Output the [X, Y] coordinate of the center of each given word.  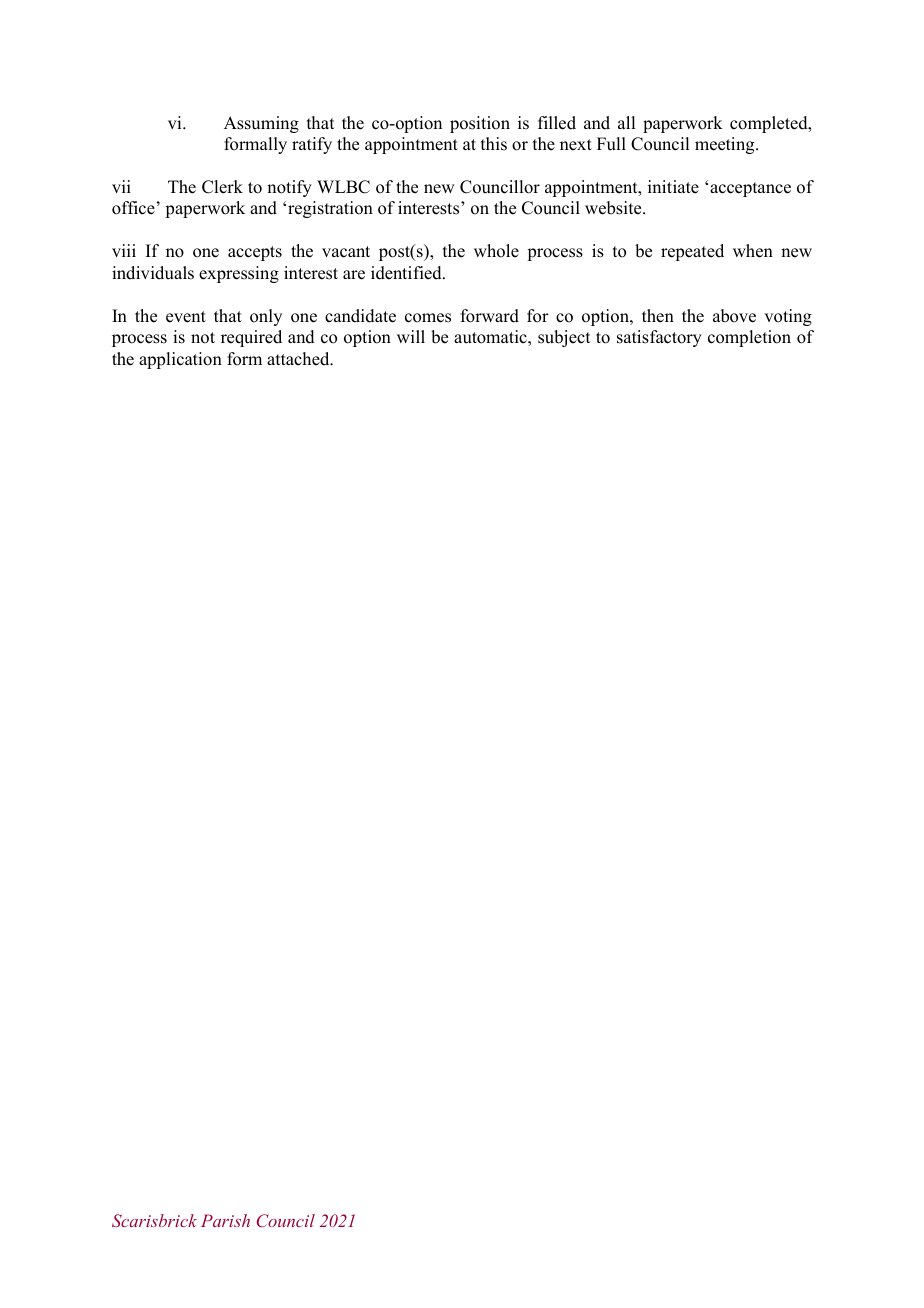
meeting [726, 145]
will [411, 336]
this [494, 144]
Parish [225, 1220]
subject [564, 338]
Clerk [222, 187]
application [180, 360]
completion [749, 338]
